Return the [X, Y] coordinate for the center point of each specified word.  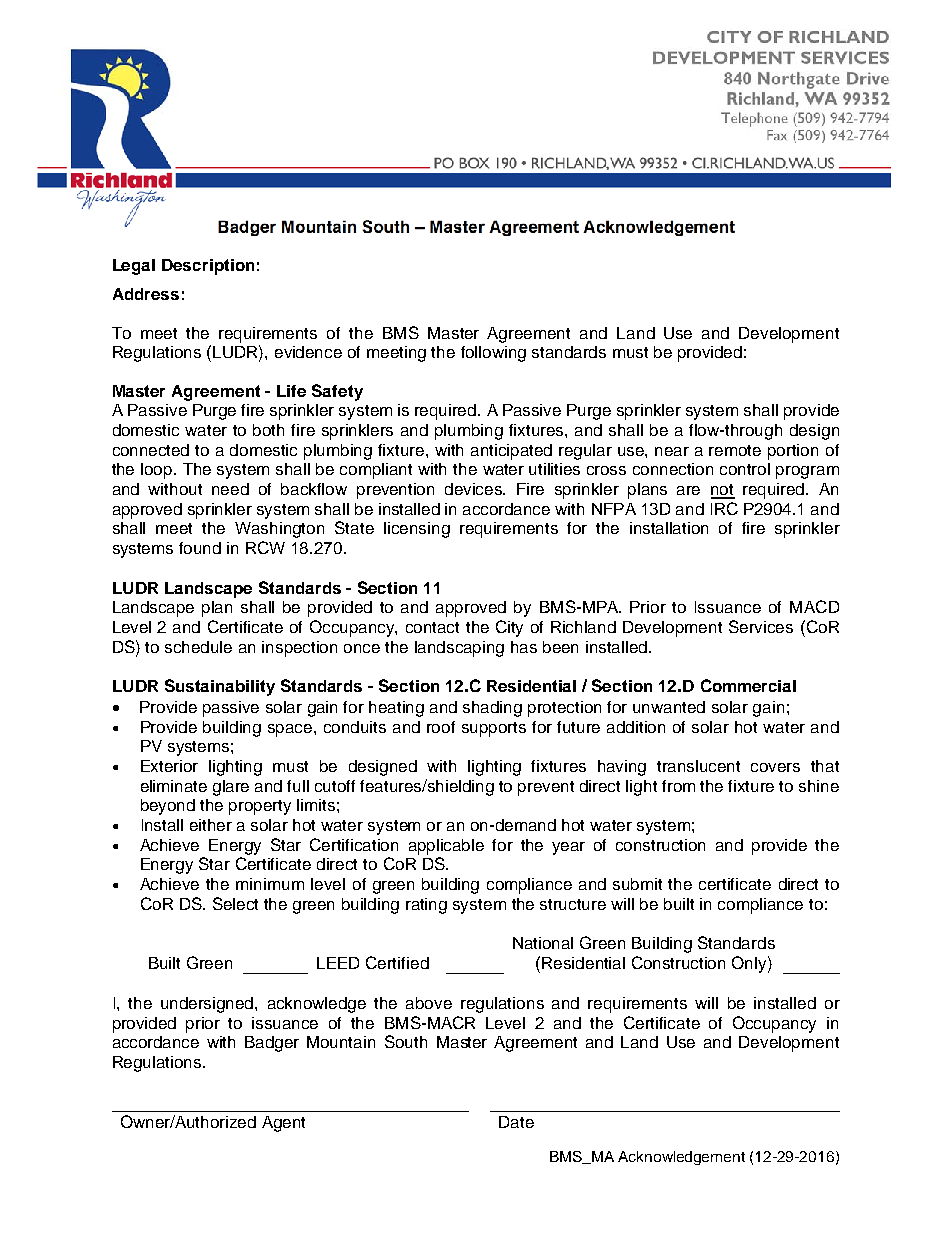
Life [291, 391]
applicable [446, 847]
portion [793, 452]
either [211, 825]
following [493, 354]
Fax [777, 135]
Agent [283, 1124]
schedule [198, 647]
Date [516, 1122]
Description [208, 267]
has [524, 647]
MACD [814, 606]
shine [819, 786]
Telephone [754, 119]
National [543, 943]
